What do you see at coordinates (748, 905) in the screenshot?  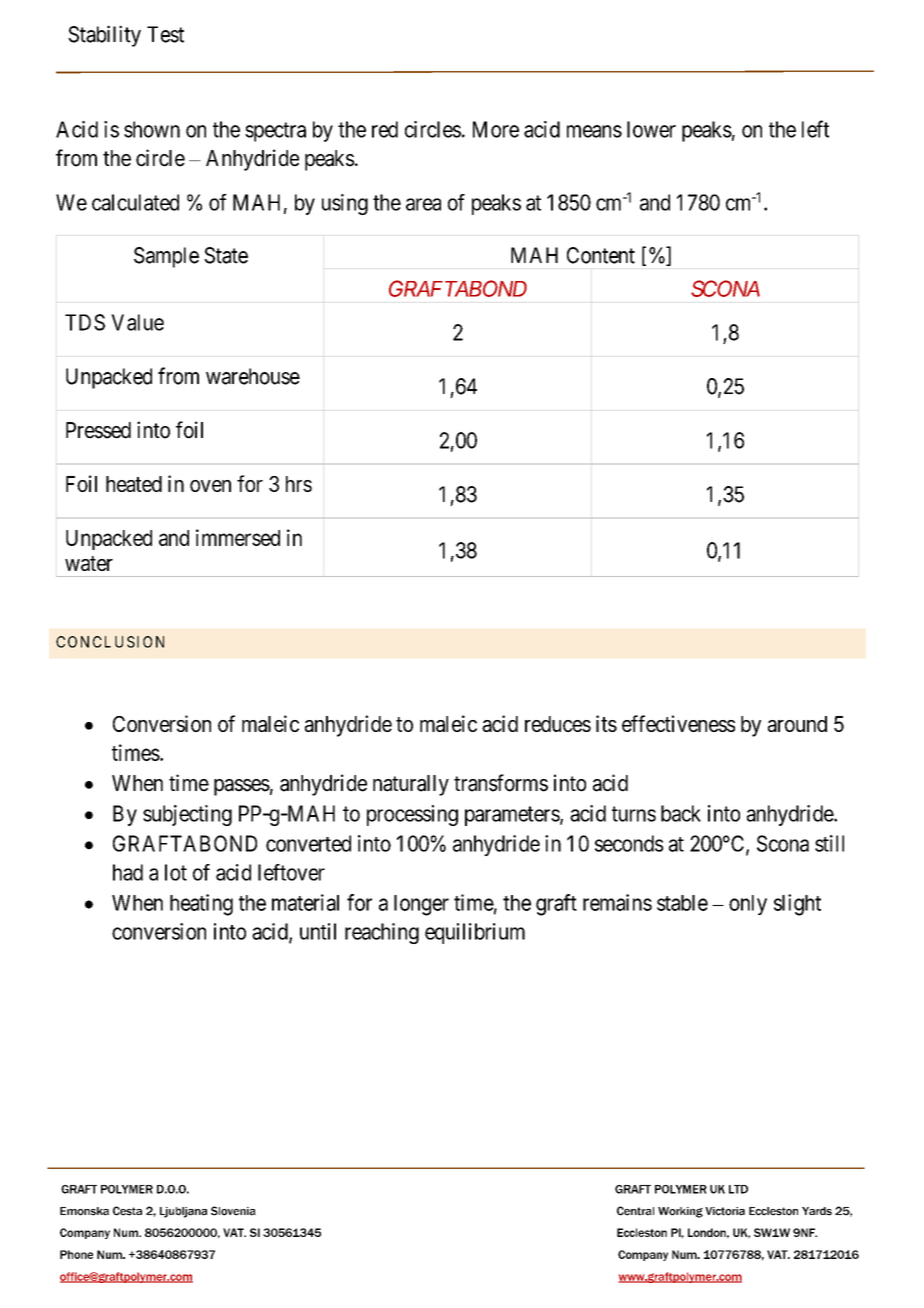 I see `only` at bounding box center [748, 905].
